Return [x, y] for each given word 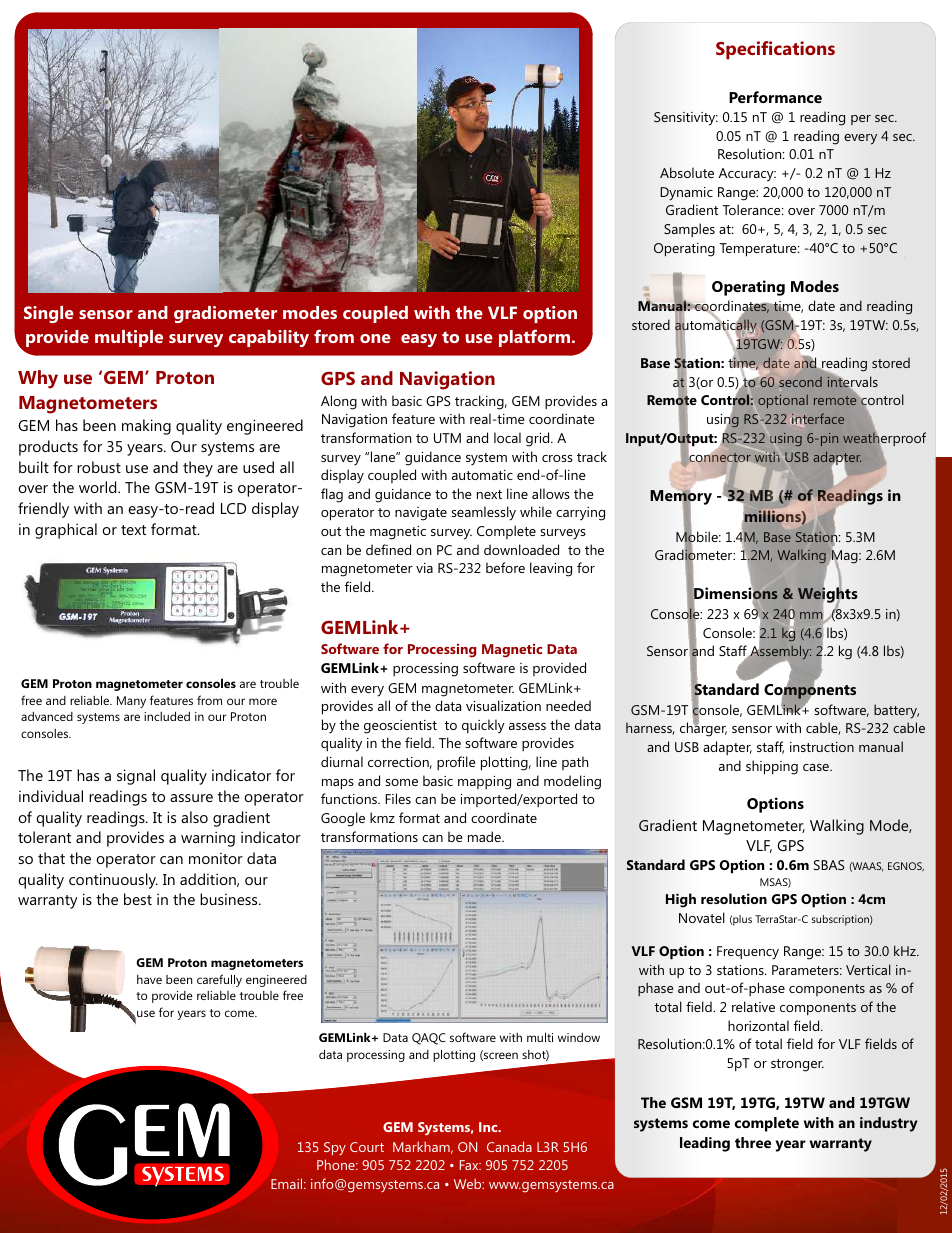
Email [288, 1183]
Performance [775, 97]
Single [49, 314]
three [753, 1142]
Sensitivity [686, 119]
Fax [470, 1165]
